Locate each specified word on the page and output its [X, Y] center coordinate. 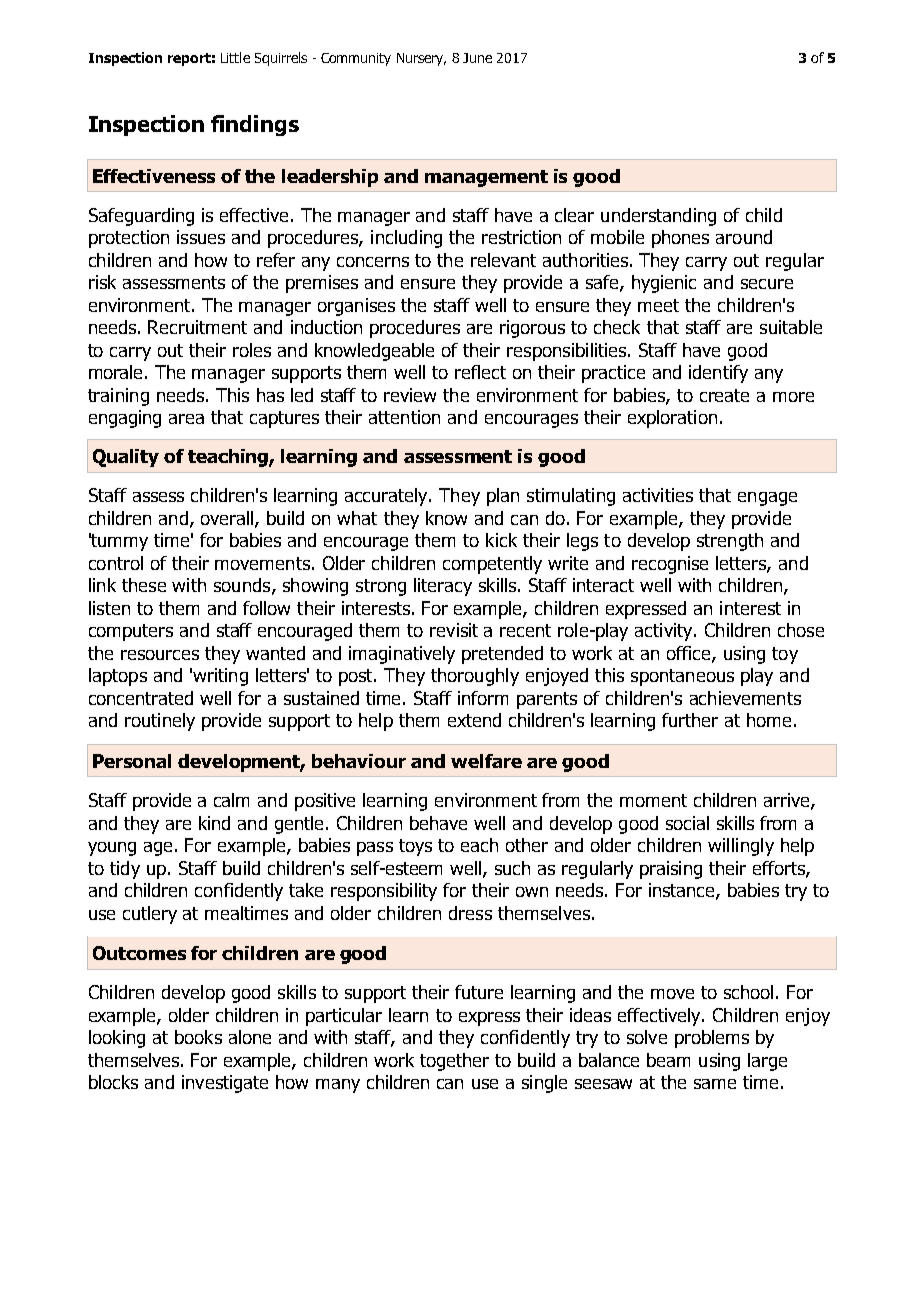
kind [214, 823]
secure [767, 284]
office [690, 654]
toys [415, 847]
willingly [741, 847]
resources [160, 655]
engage [767, 499]
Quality [126, 458]
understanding [658, 217]
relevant [503, 260]
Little [235, 57]
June [477, 58]
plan [503, 497]
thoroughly [475, 677]
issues [201, 237]
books [198, 1037]
